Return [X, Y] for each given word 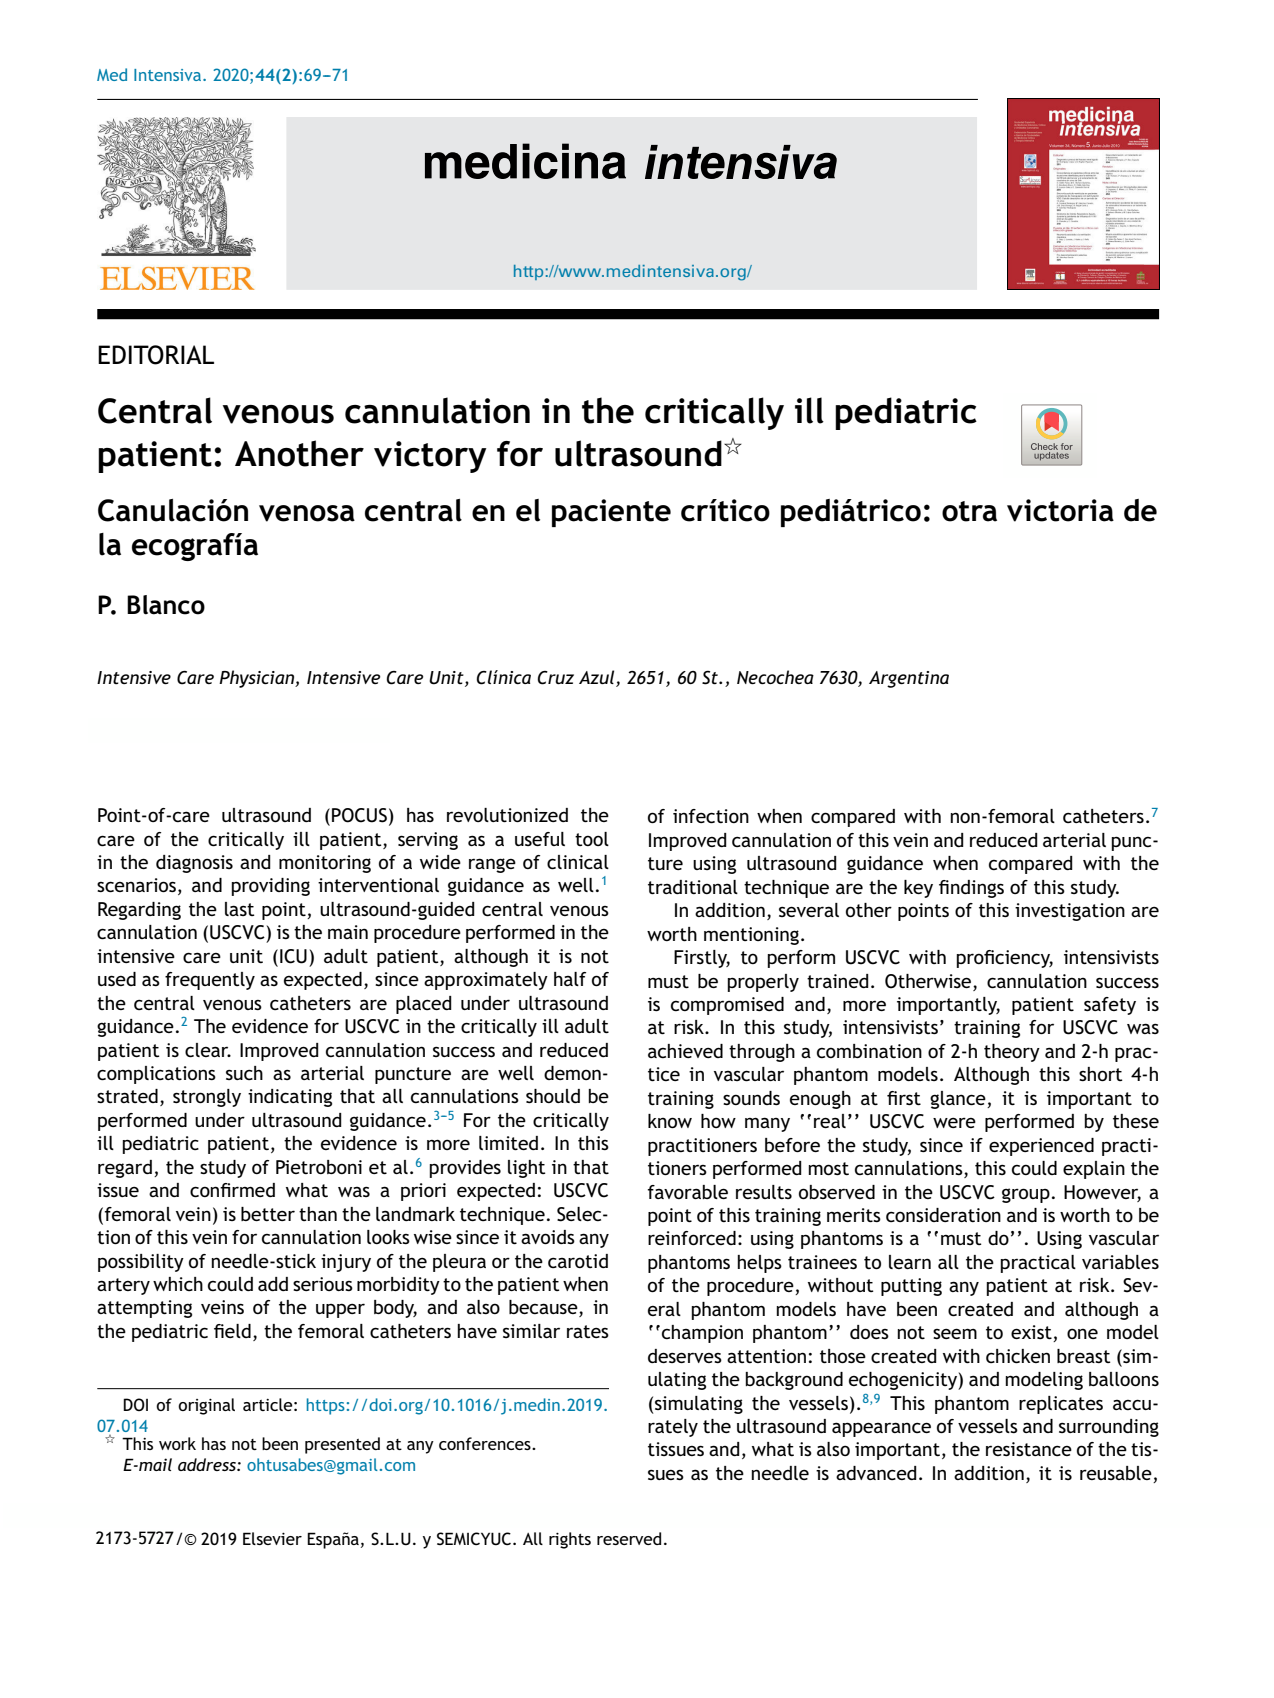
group [1026, 1195]
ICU [293, 956]
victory [430, 457]
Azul [596, 677]
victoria [1060, 510]
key [918, 889]
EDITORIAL [156, 355]
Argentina [909, 679]
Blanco [166, 605]
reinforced [692, 1238]
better [268, 1214]
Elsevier [272, 1538]
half [570, 979]
